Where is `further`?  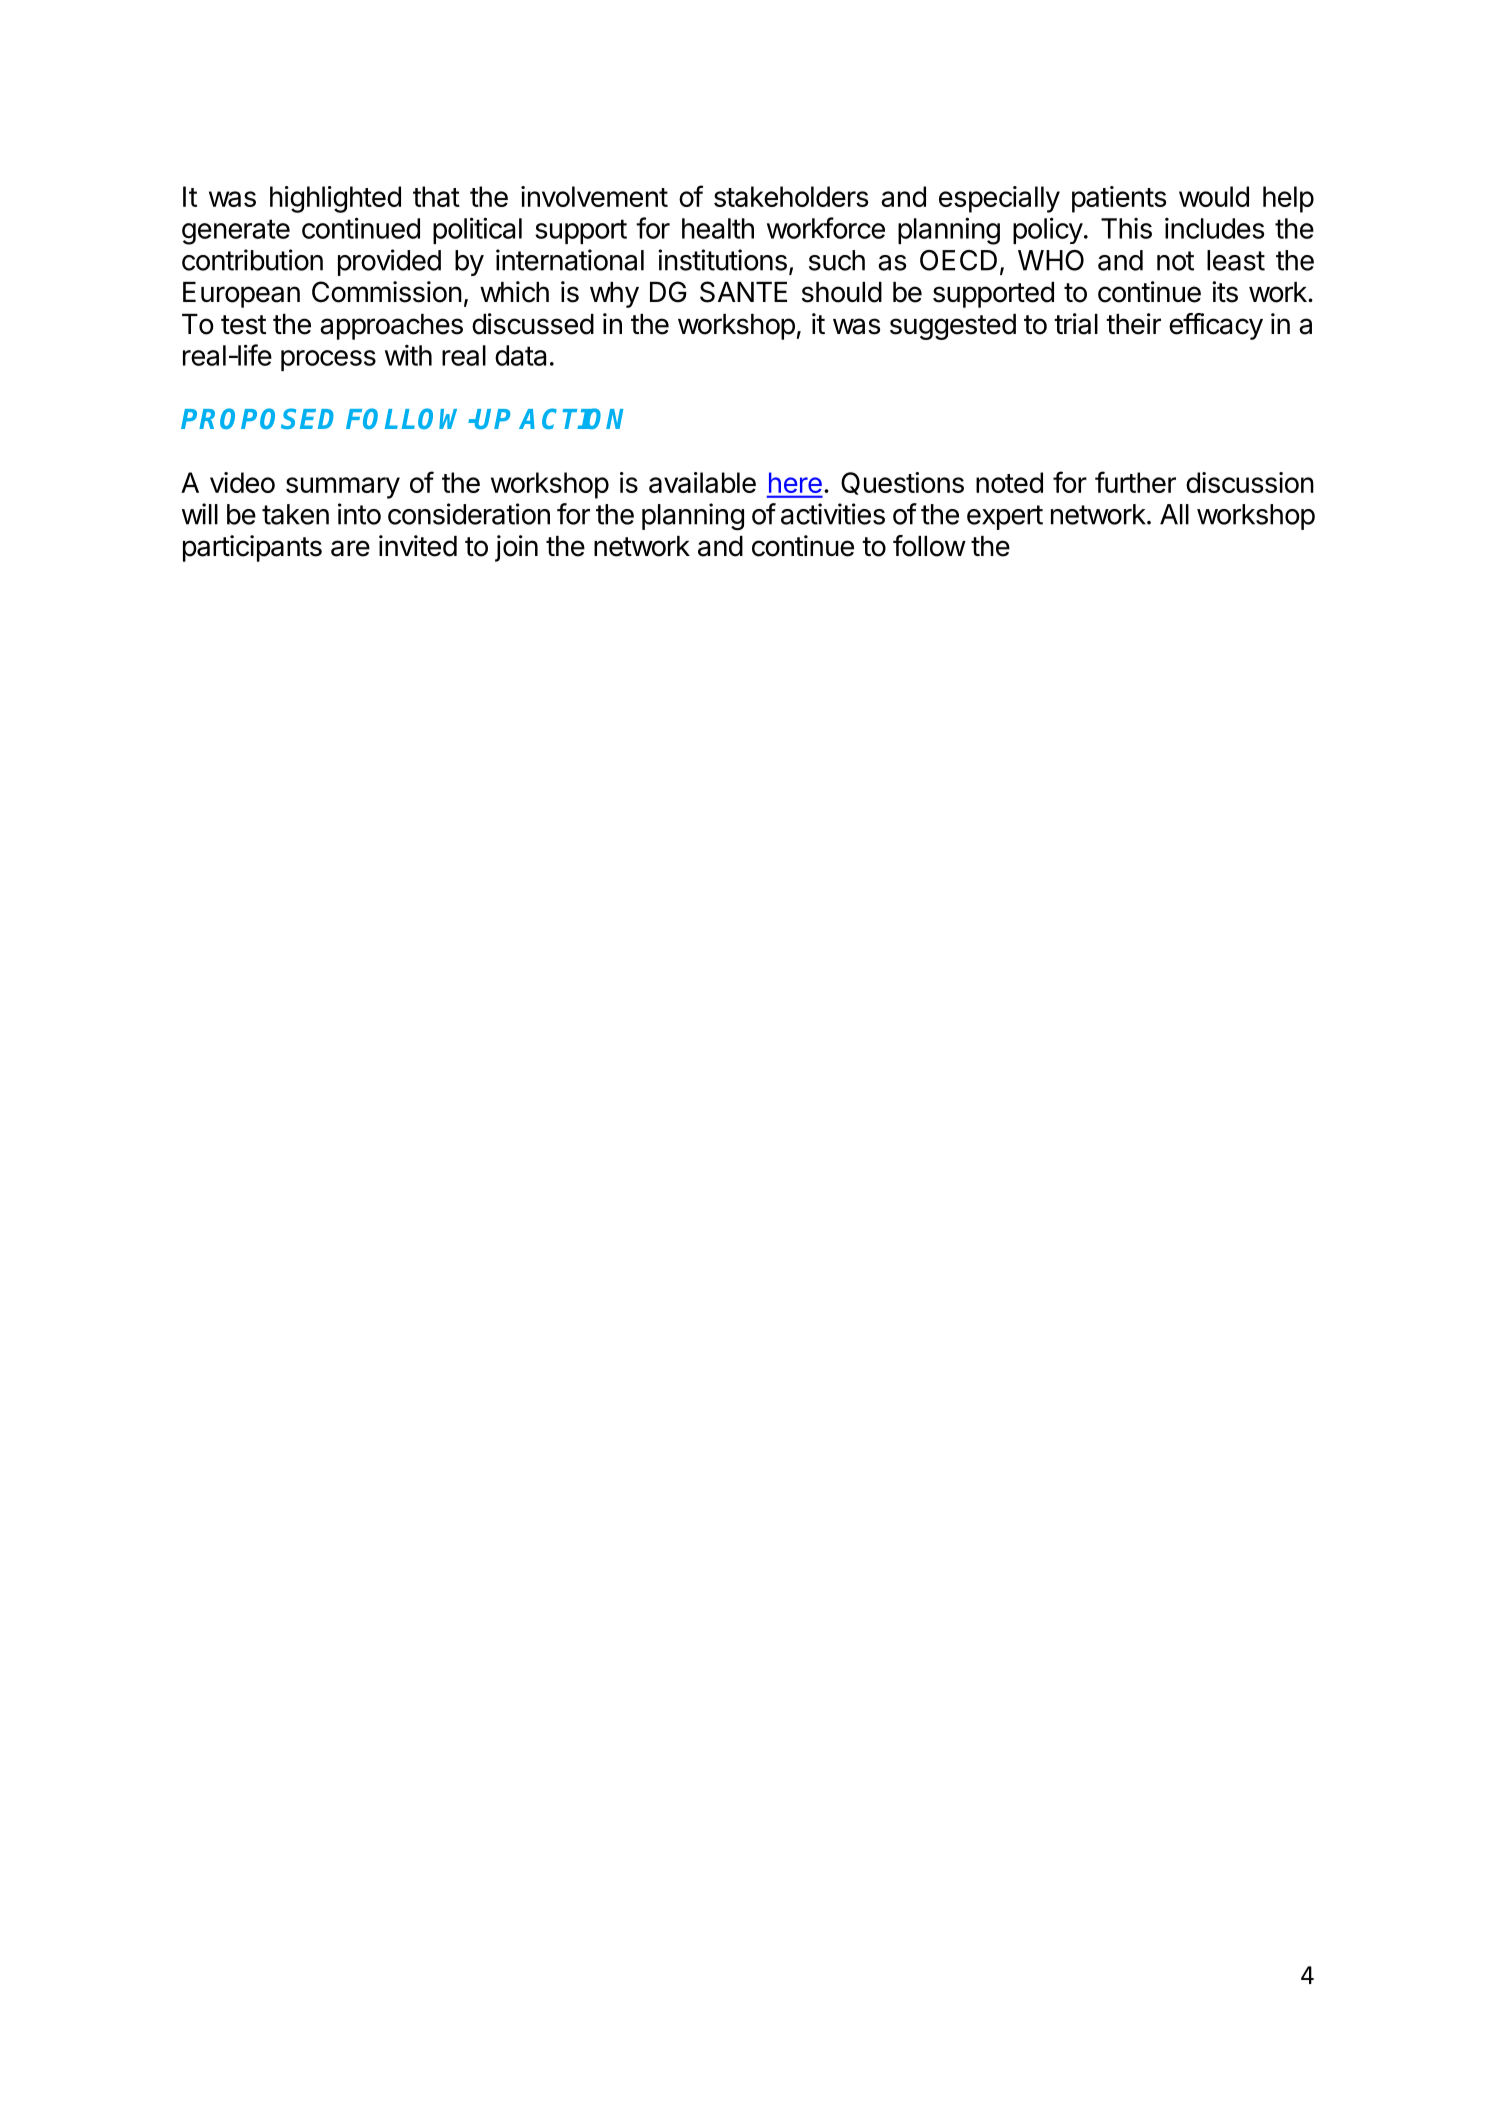
further is located at coordinates (1135, 482).
